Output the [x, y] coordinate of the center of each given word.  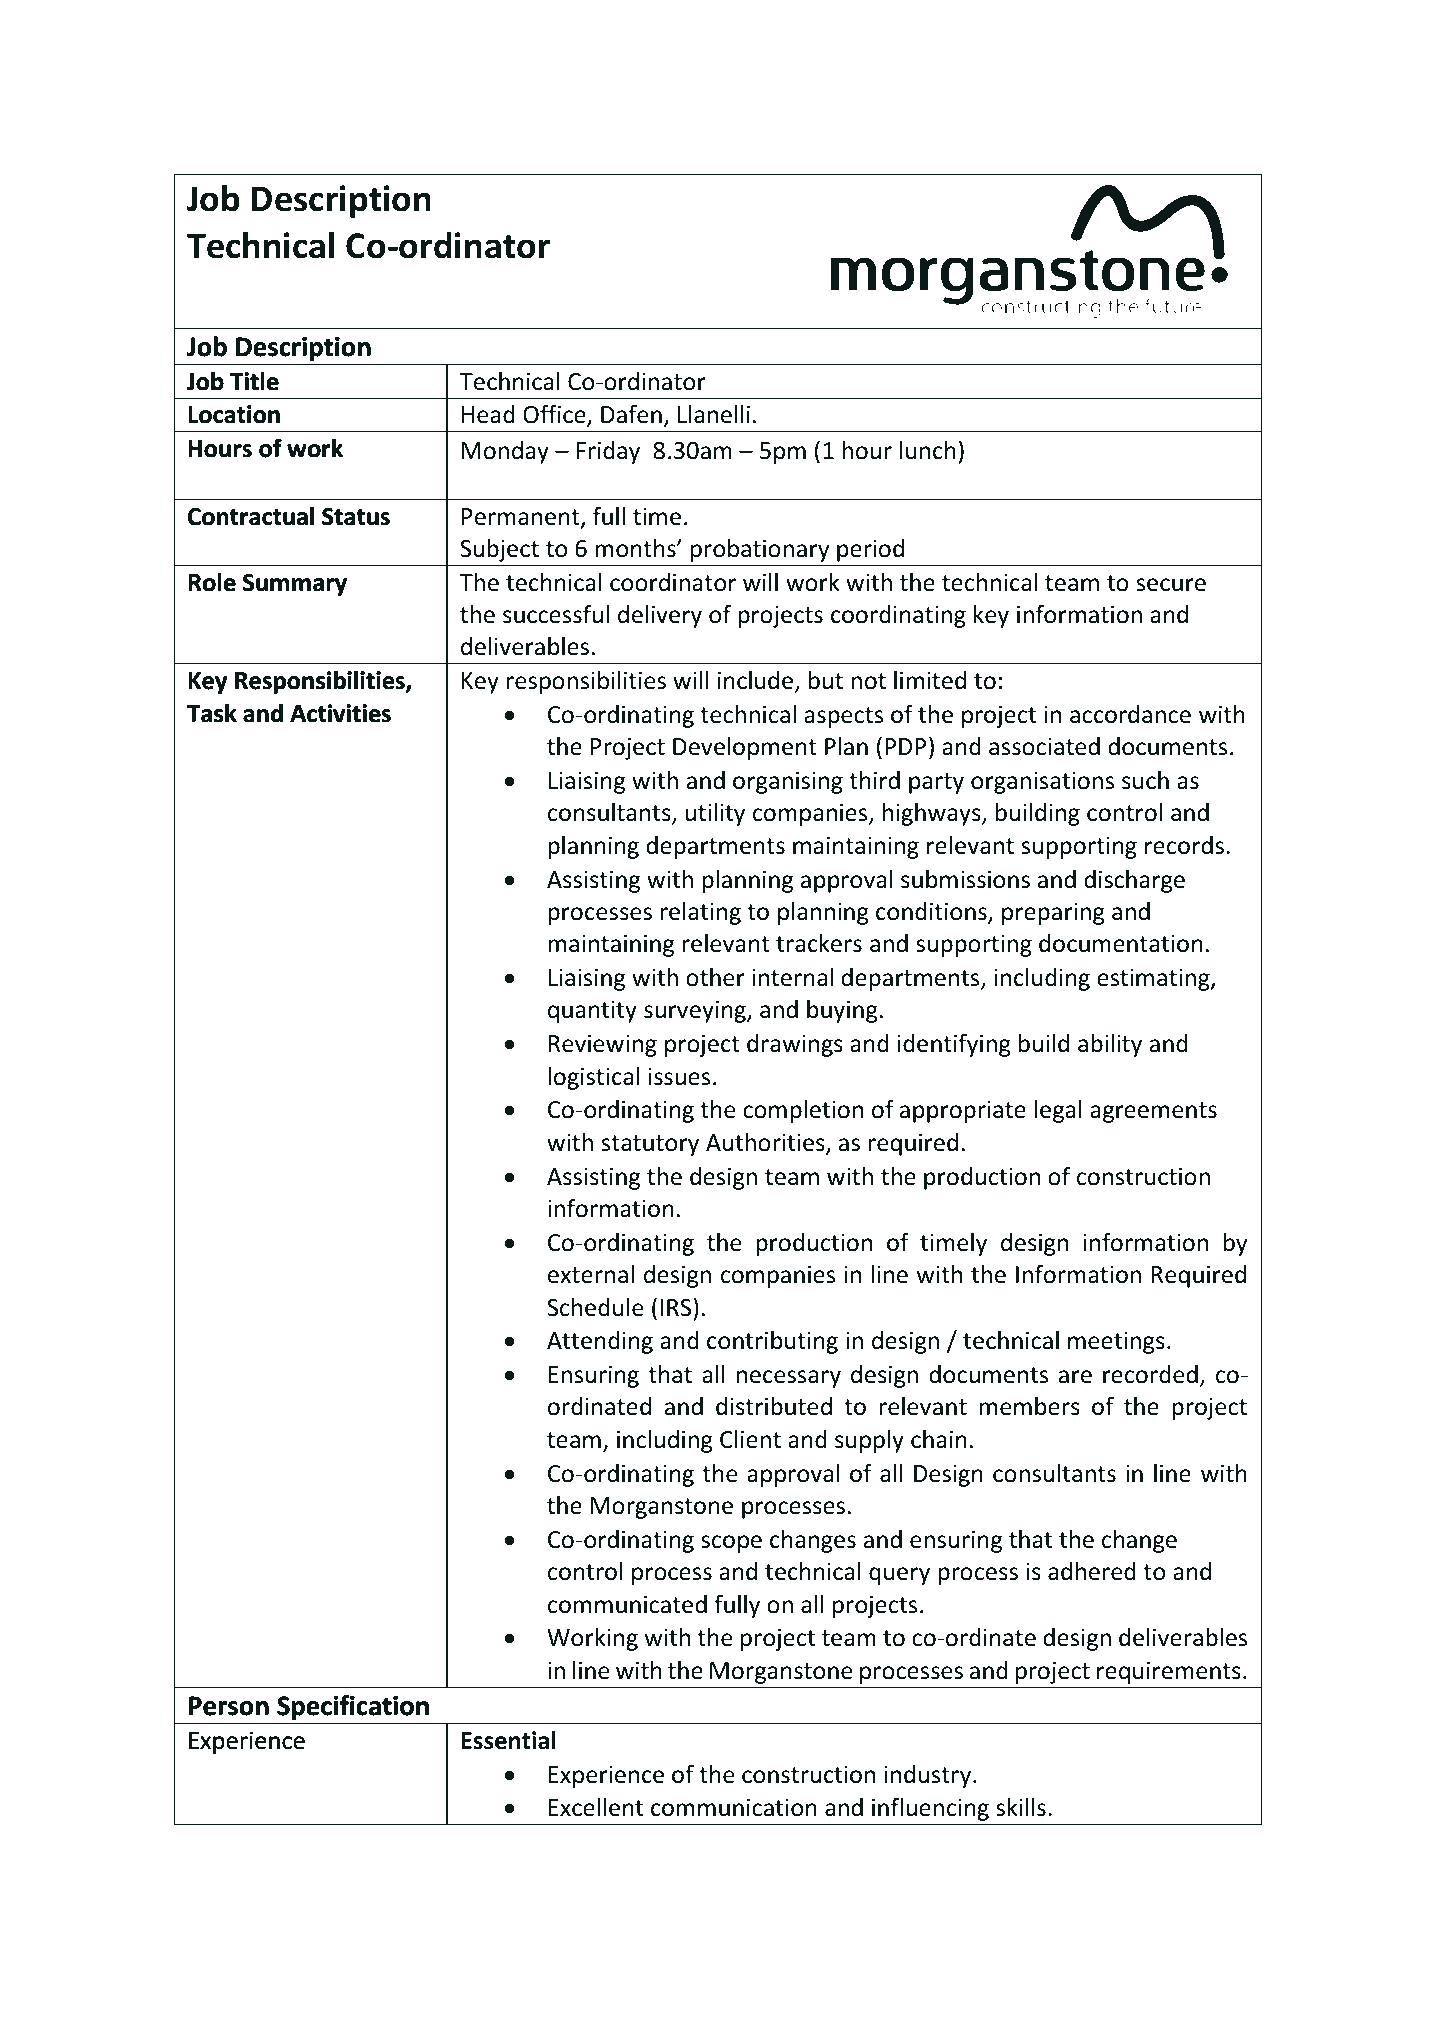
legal [1058, 1111]
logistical [593, 1078]
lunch [928, 450]
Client [750, 1439]
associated [1044, 746]
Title [254, 381]
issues [679, 1077]
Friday [608, 452]
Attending [600, 1342]
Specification [353, 1707]
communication [734, 1807]
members [1029, 1406]
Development [745, 748]
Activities [340, 713]
